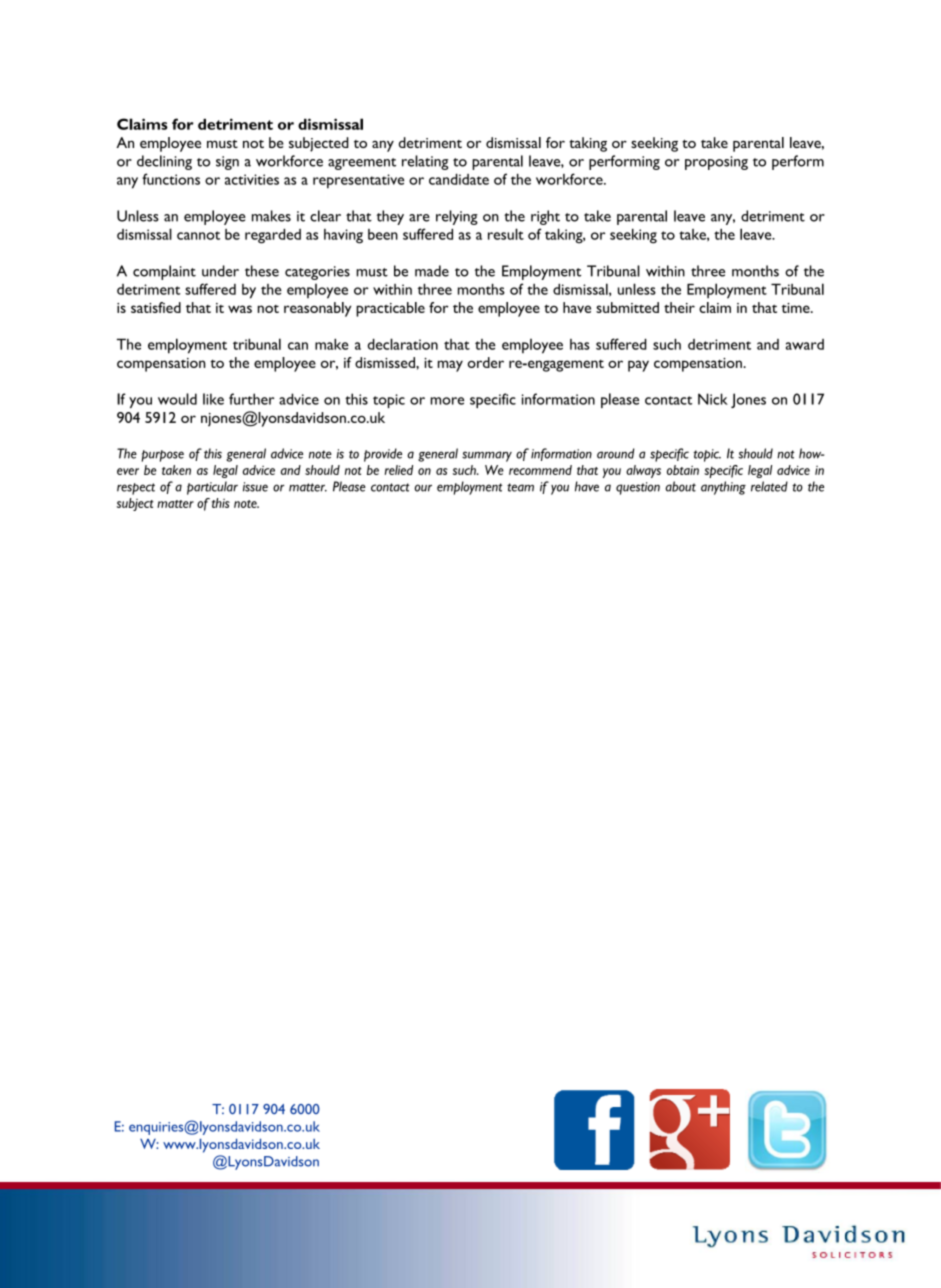  Describe the element at coordinates (403, 344) in the screenshot. I see `declaration` at that location.
